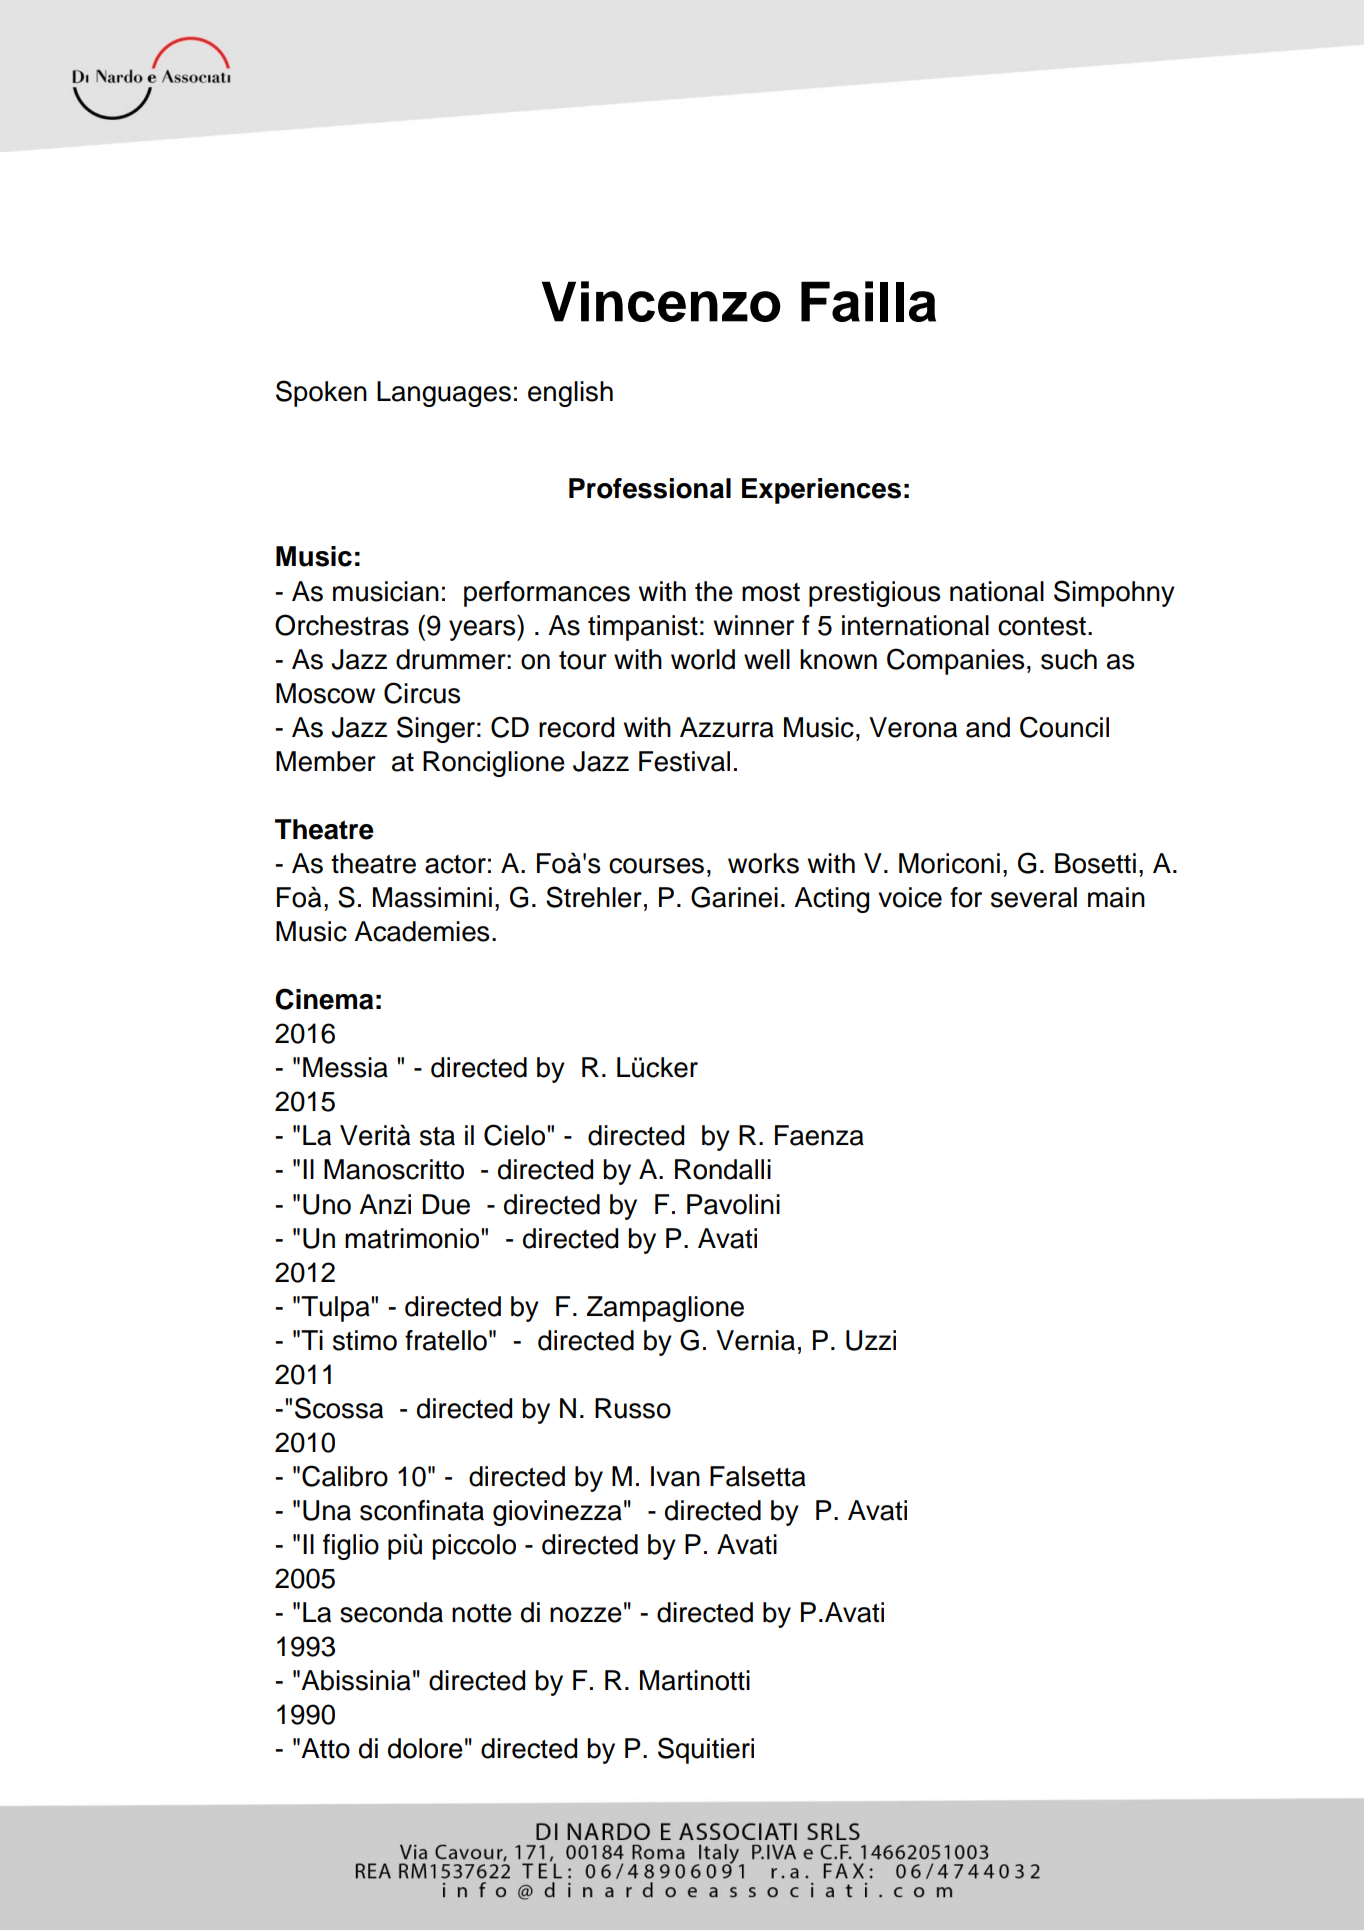  What do you see at coordinates (633, 1408) in the document?
I see `Russo` at bounding box center [633, 1408].
